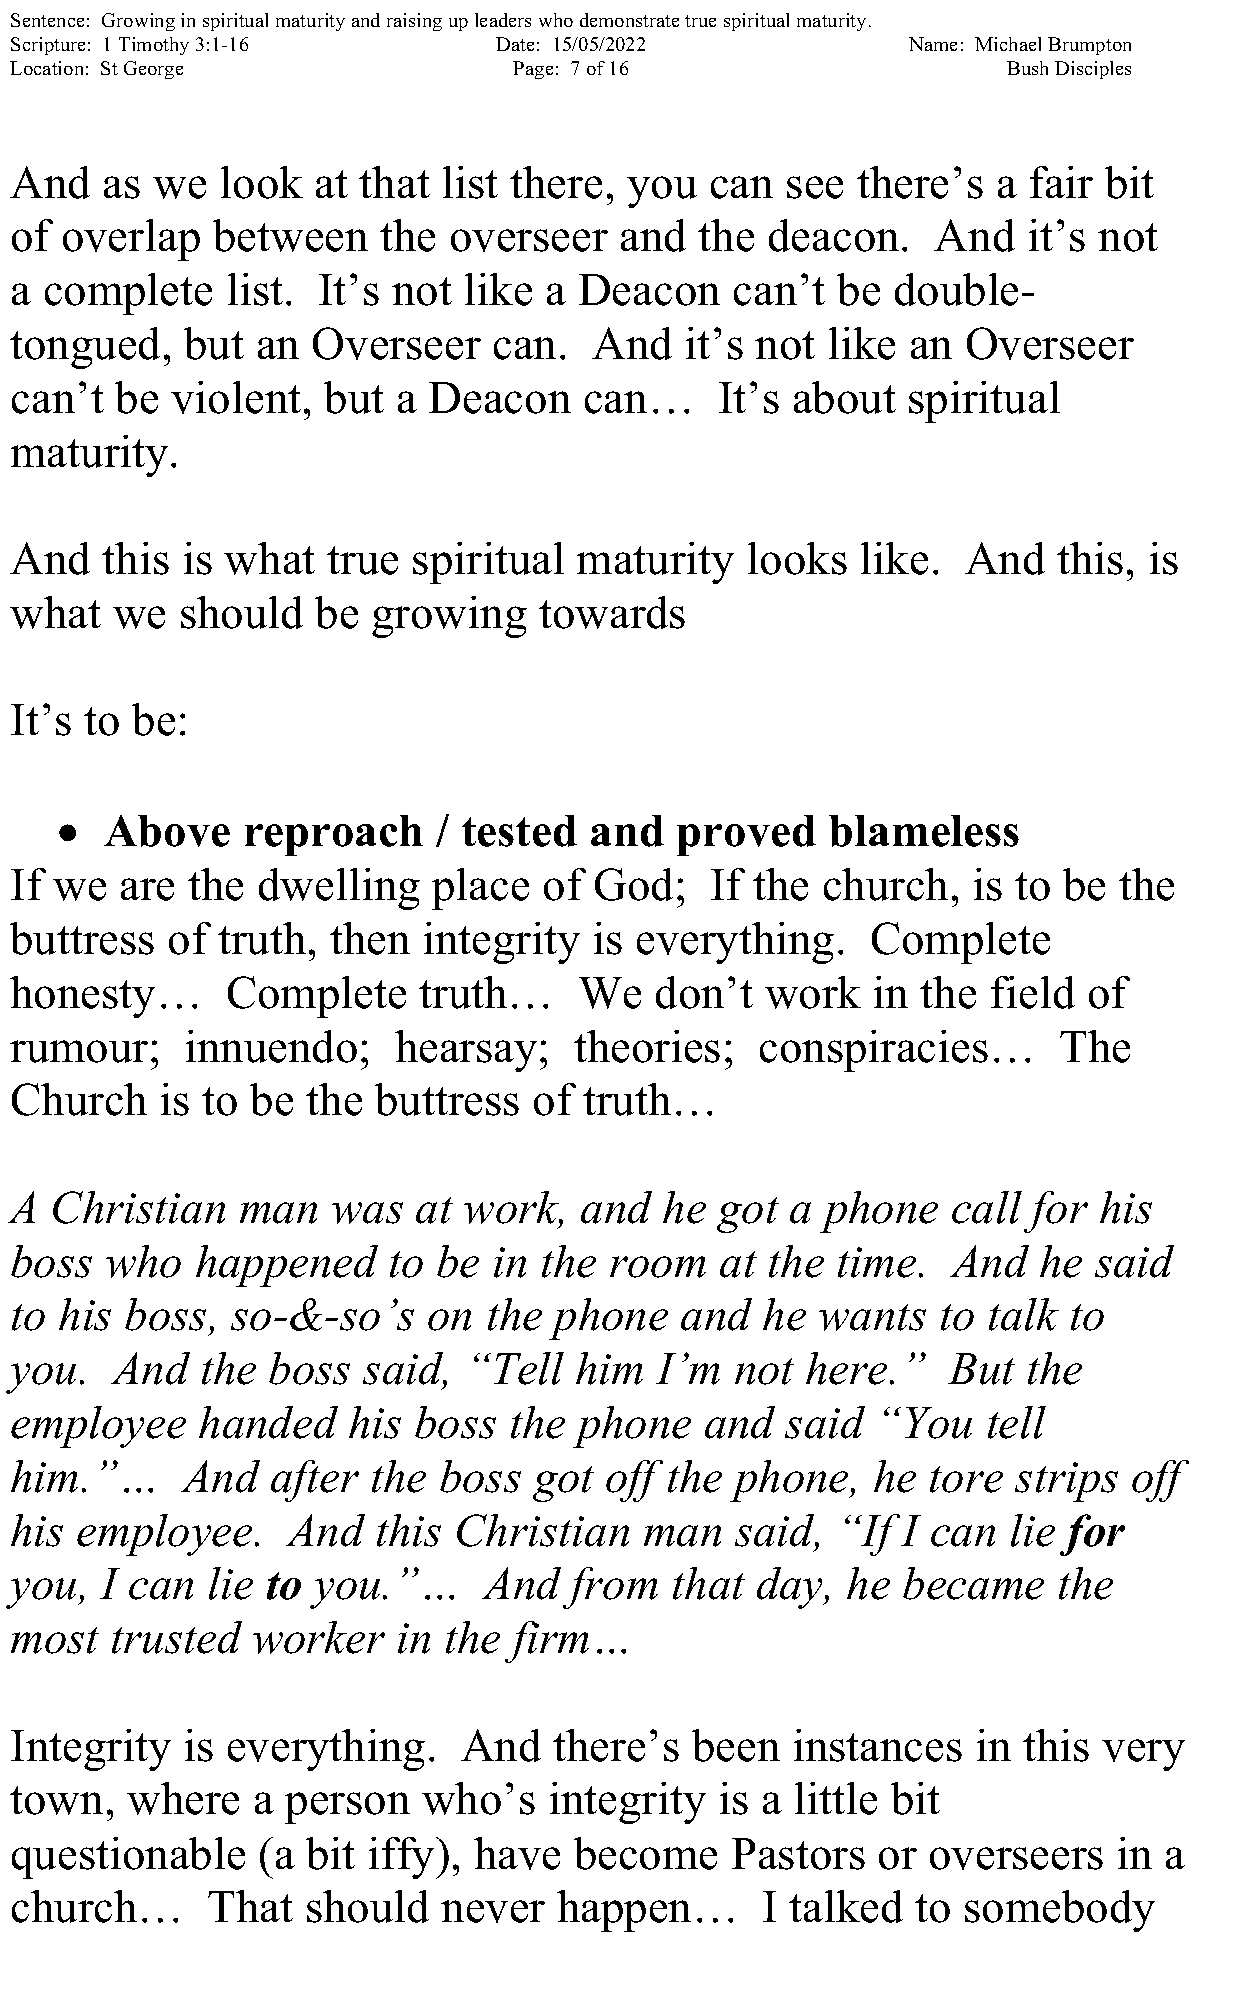 This screenshot has width=1237, height=1993. I want to click on field, so click(1033, 992).
